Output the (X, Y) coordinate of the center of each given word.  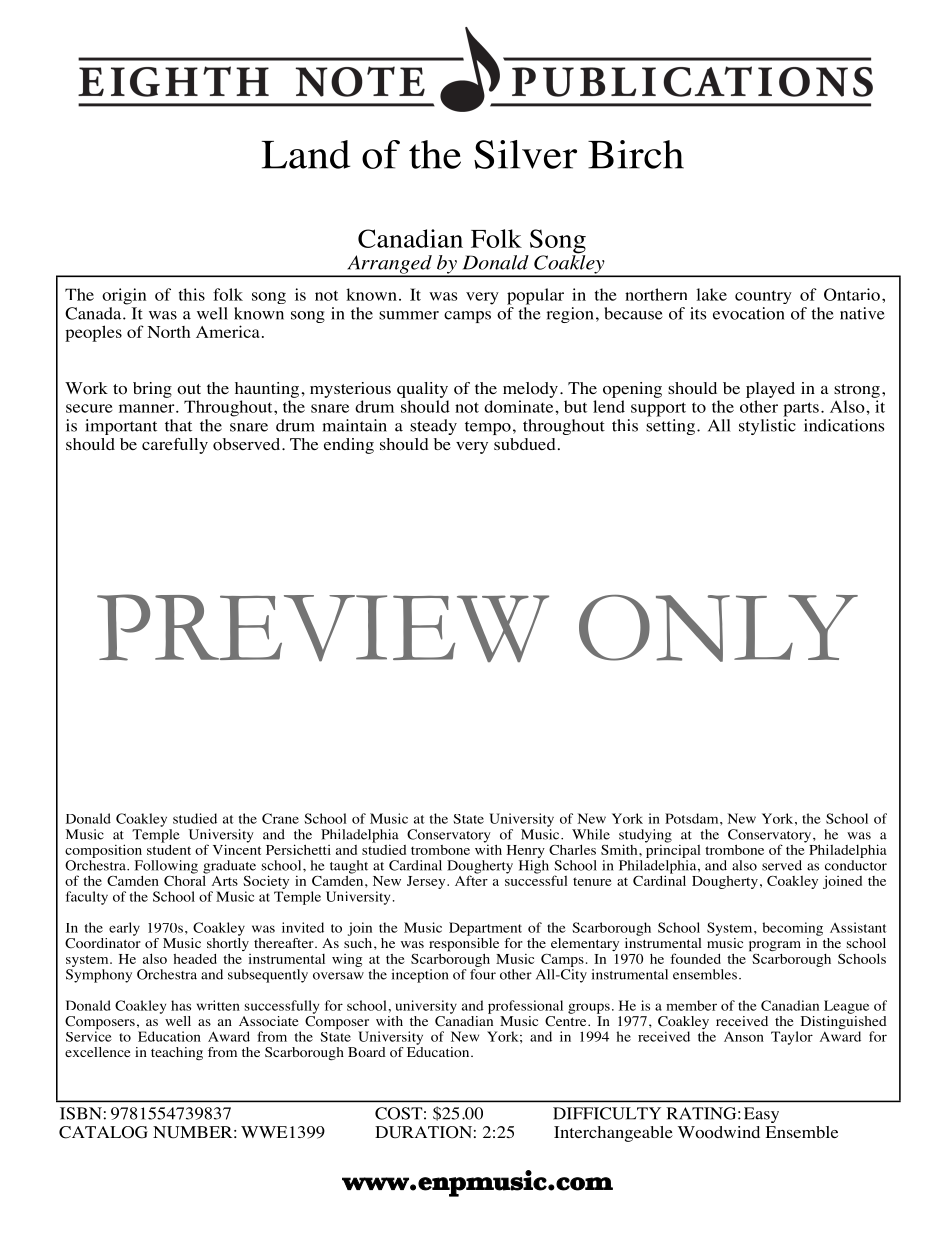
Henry (526, 851)
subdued (525, 444)
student (169, 848)
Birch (636, 154)
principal (673, 850)
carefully (175, 446)
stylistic (767, 427)
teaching (177, 1053)
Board (367, 1052)
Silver (525, 154)
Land (306, 154)
